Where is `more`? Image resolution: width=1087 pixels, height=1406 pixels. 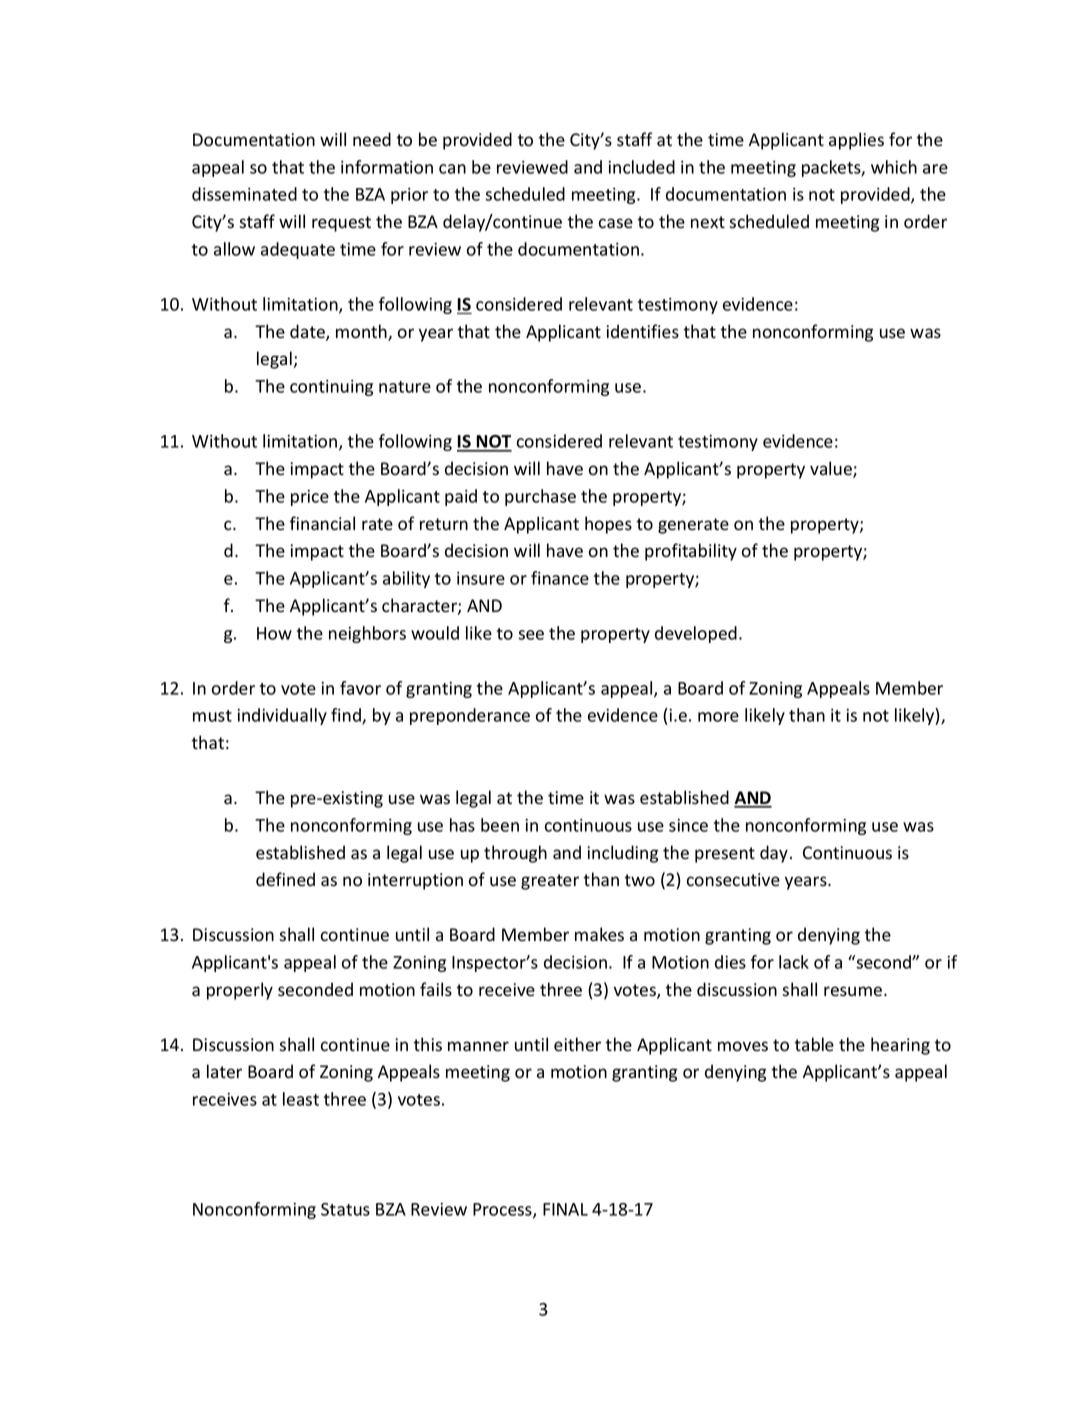 more is located at coordinates (718, 717).
